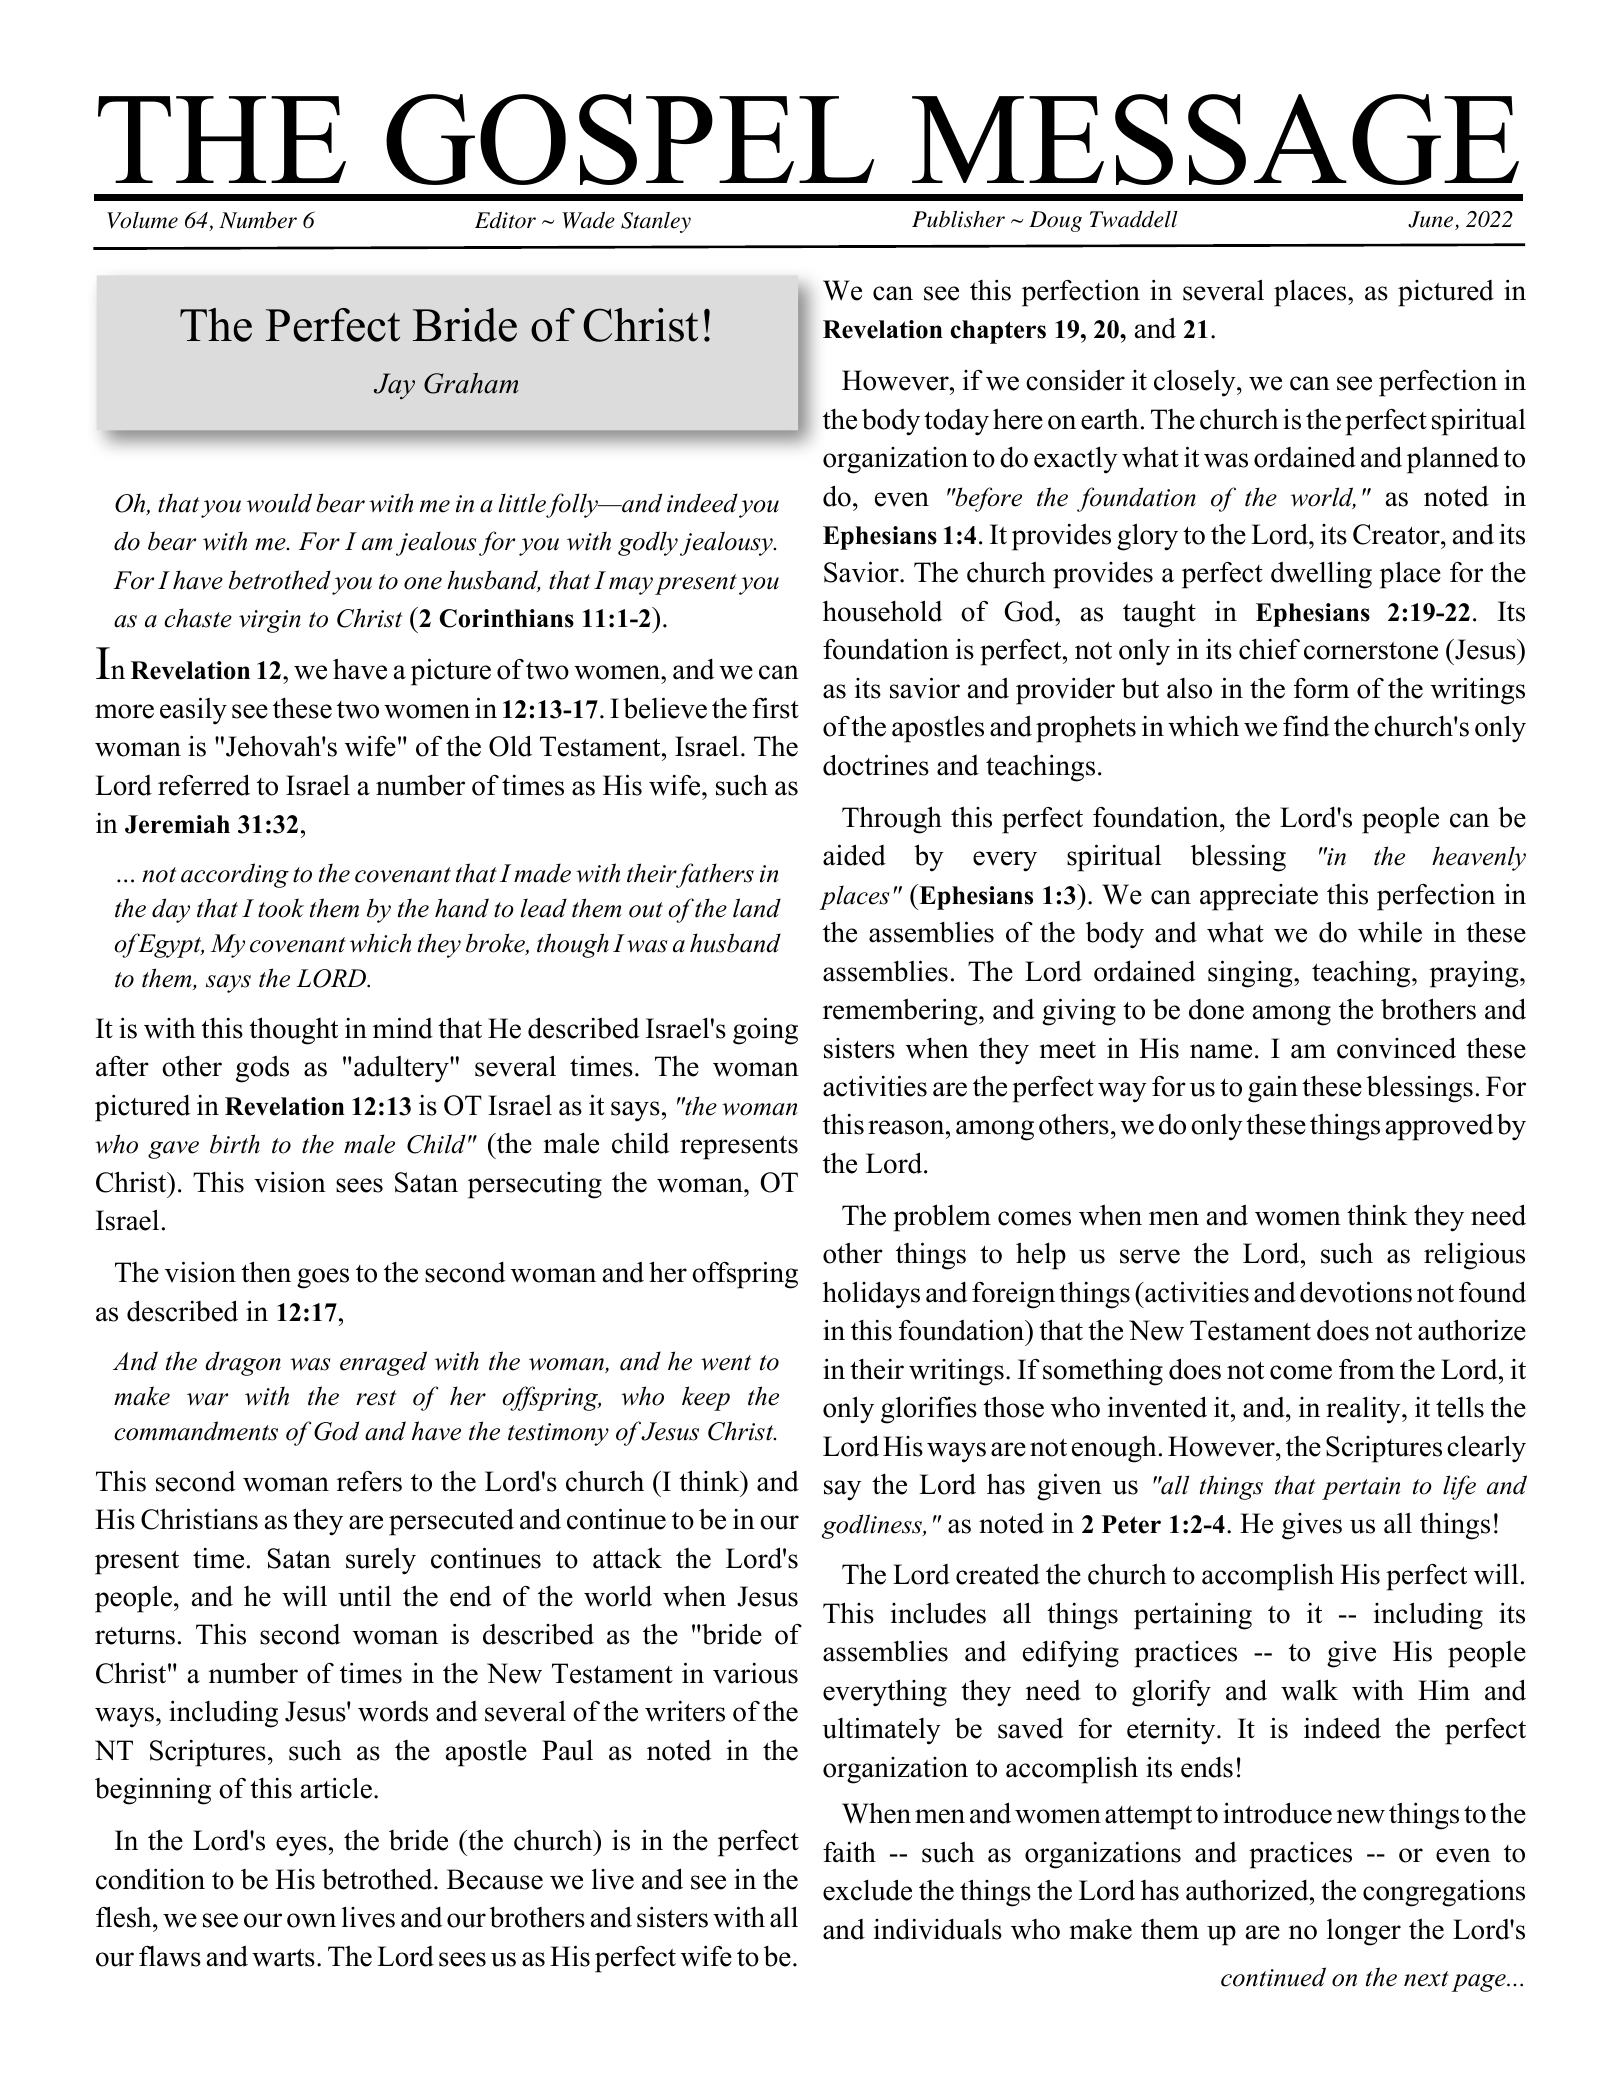  I want to click on cornerstone, so click(1371, 651).
